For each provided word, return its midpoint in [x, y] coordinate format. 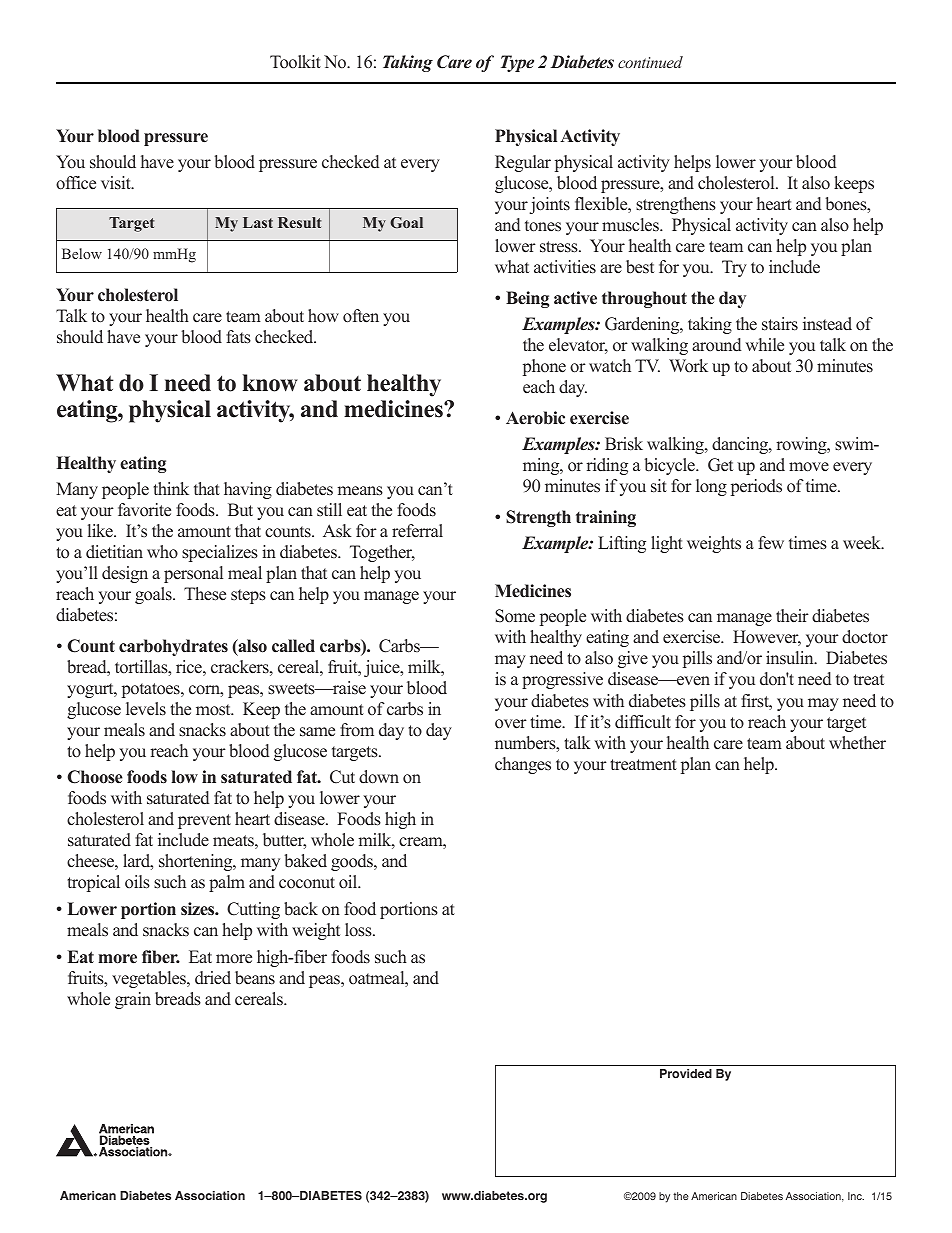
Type [517, 63]
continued [650, 62]
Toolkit [295, 62]
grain [133, 1000]
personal [193, 574]
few [771, 543]
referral [417, 531]
